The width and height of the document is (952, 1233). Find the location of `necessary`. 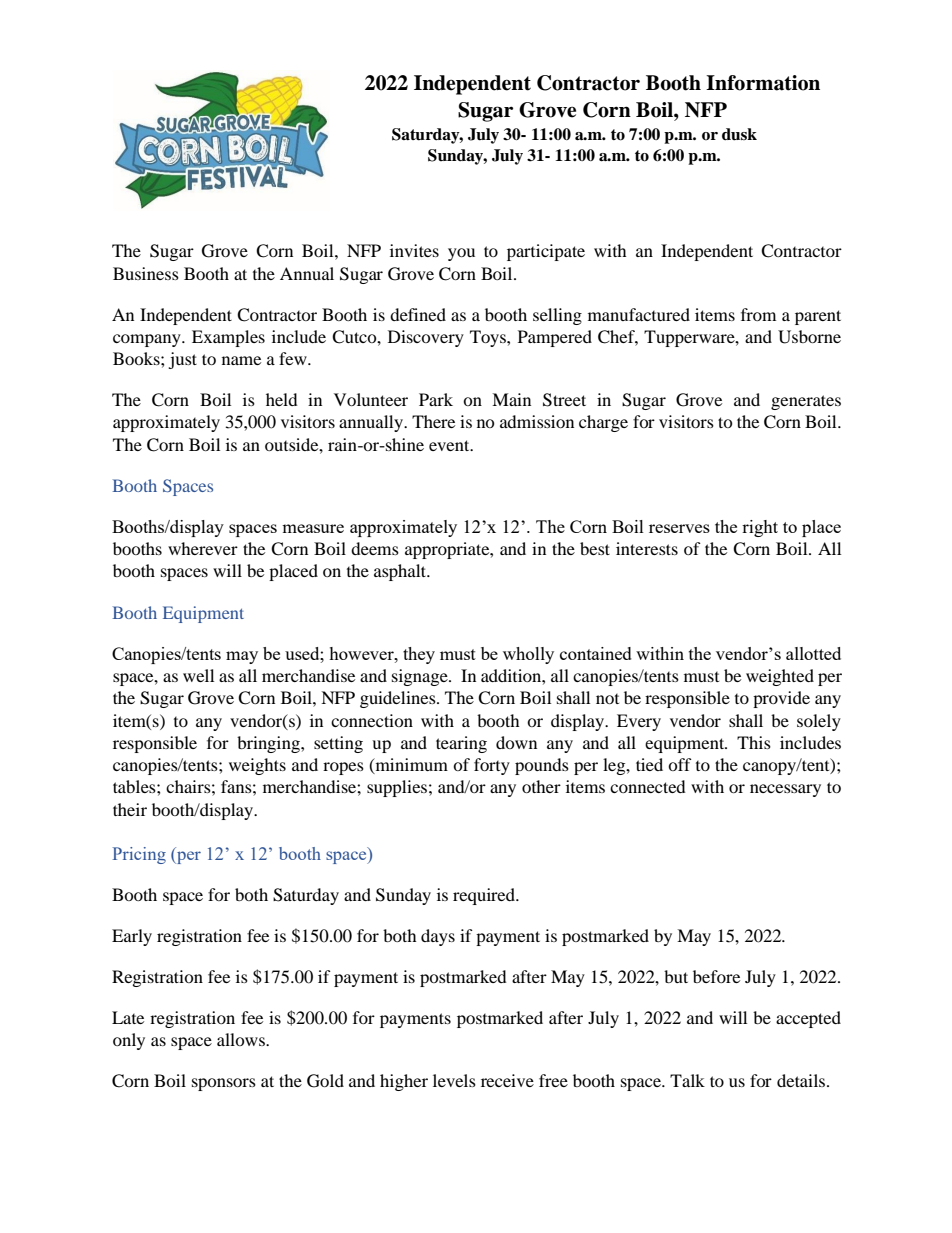

necessary is located at coordinates (785, 790).
